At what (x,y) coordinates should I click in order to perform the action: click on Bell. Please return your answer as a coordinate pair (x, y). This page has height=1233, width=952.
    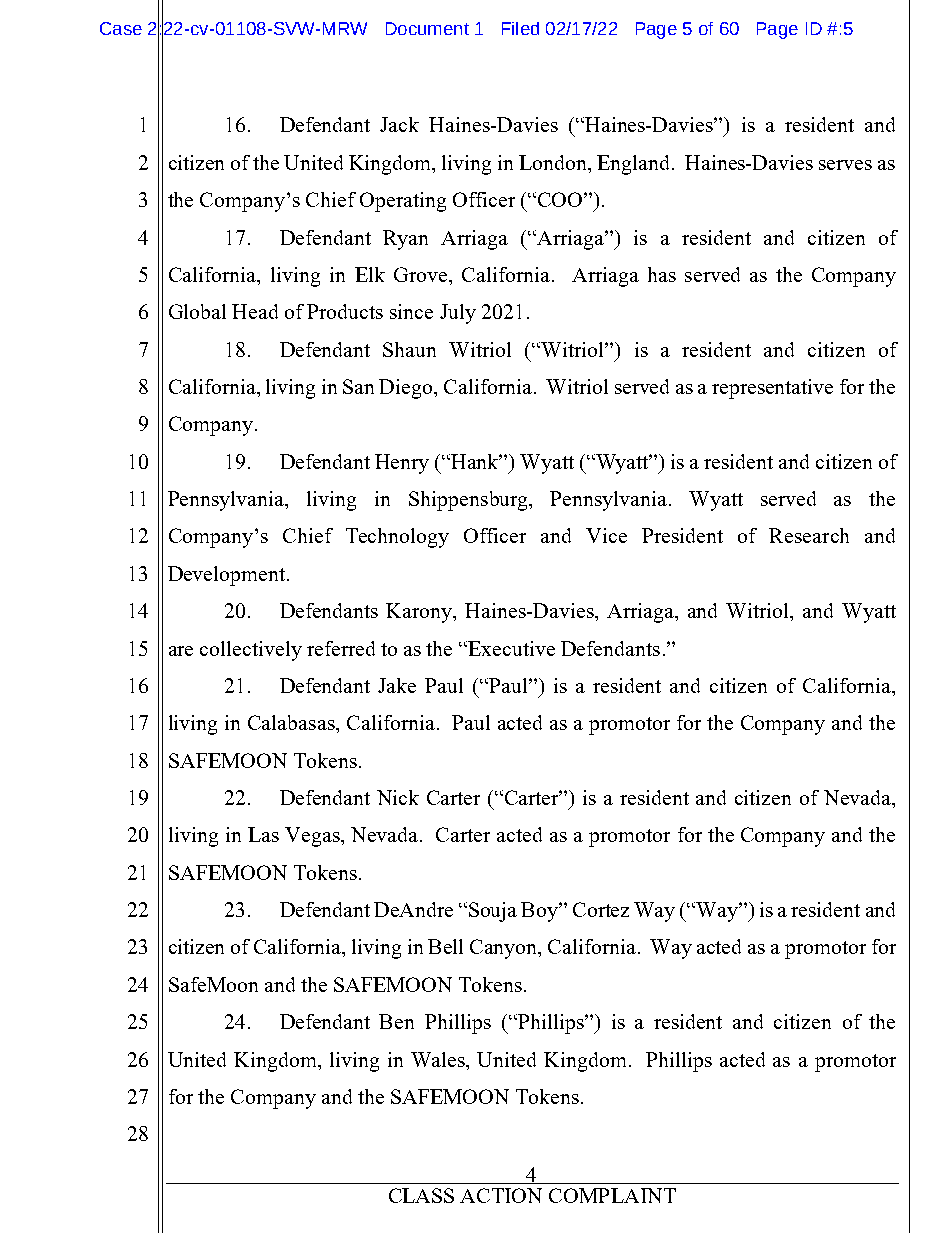
    Looking at the image, I should click on (445, 946).
